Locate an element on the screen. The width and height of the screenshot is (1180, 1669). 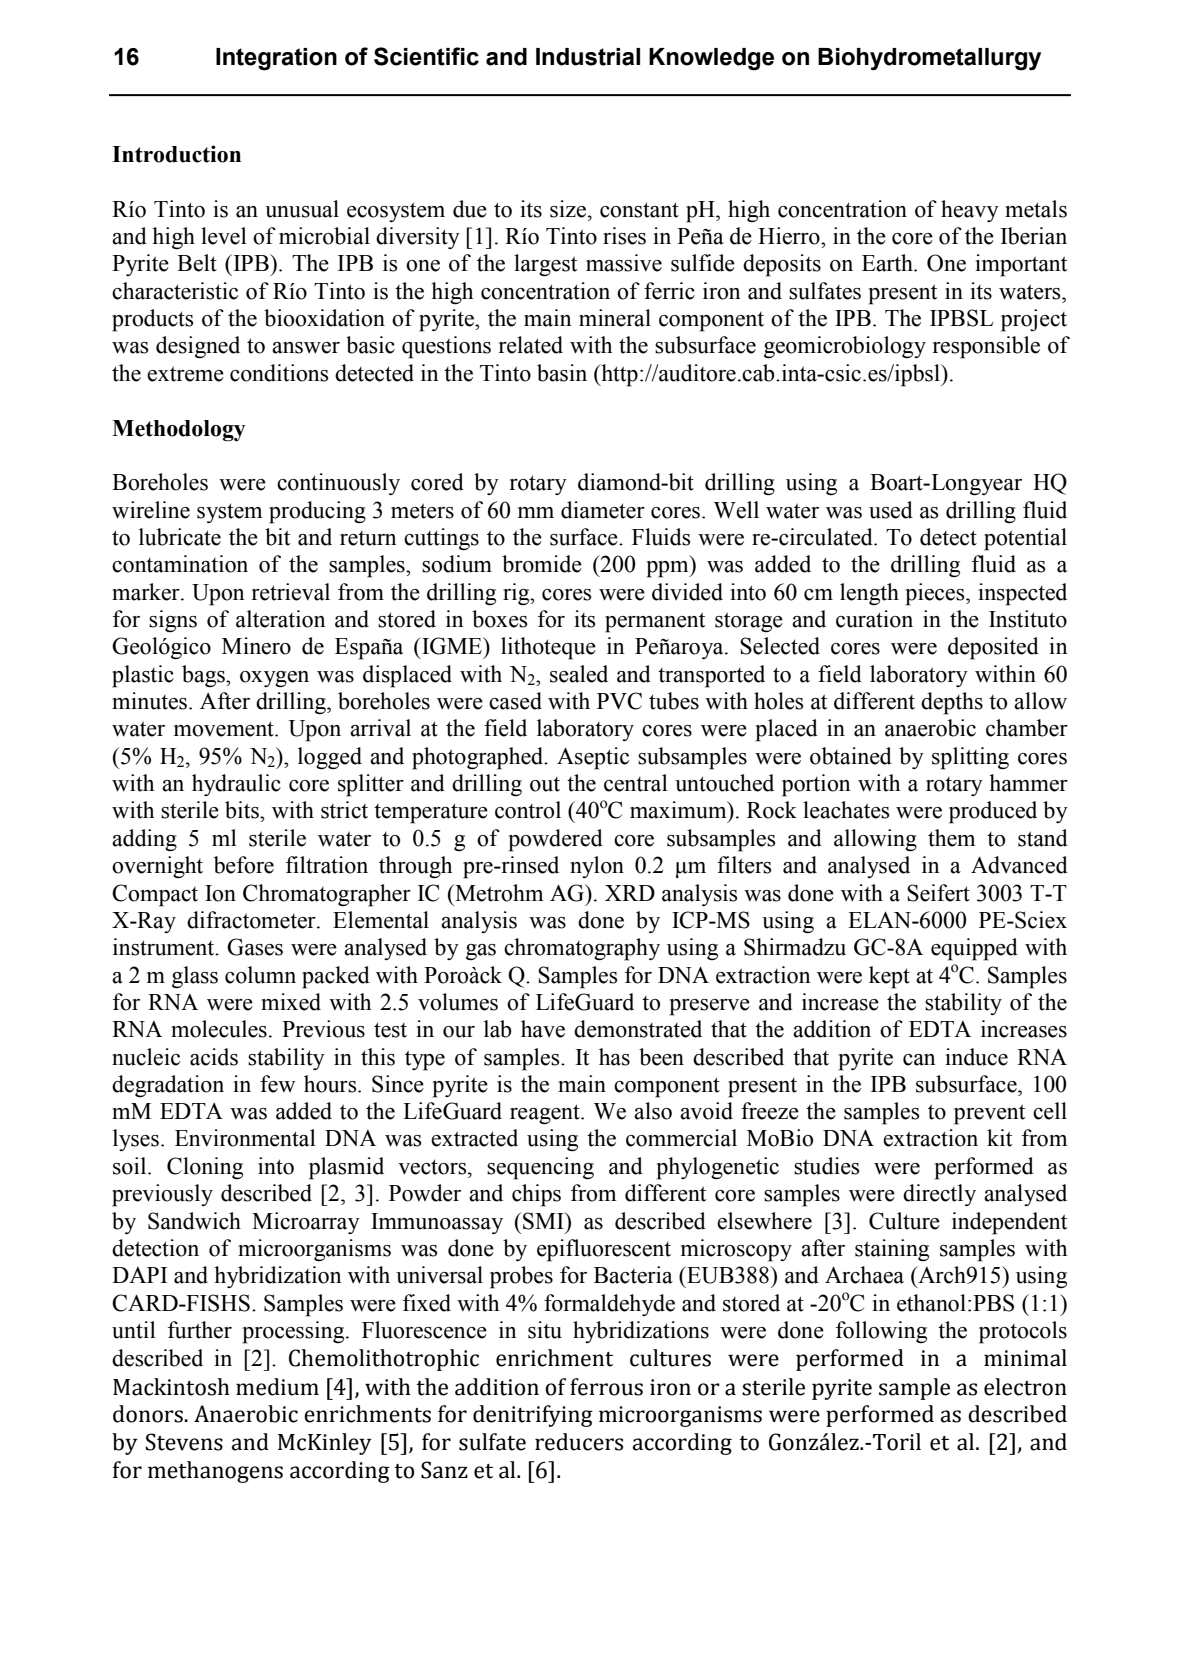
Industrial is located at coordinates (588, 57).
